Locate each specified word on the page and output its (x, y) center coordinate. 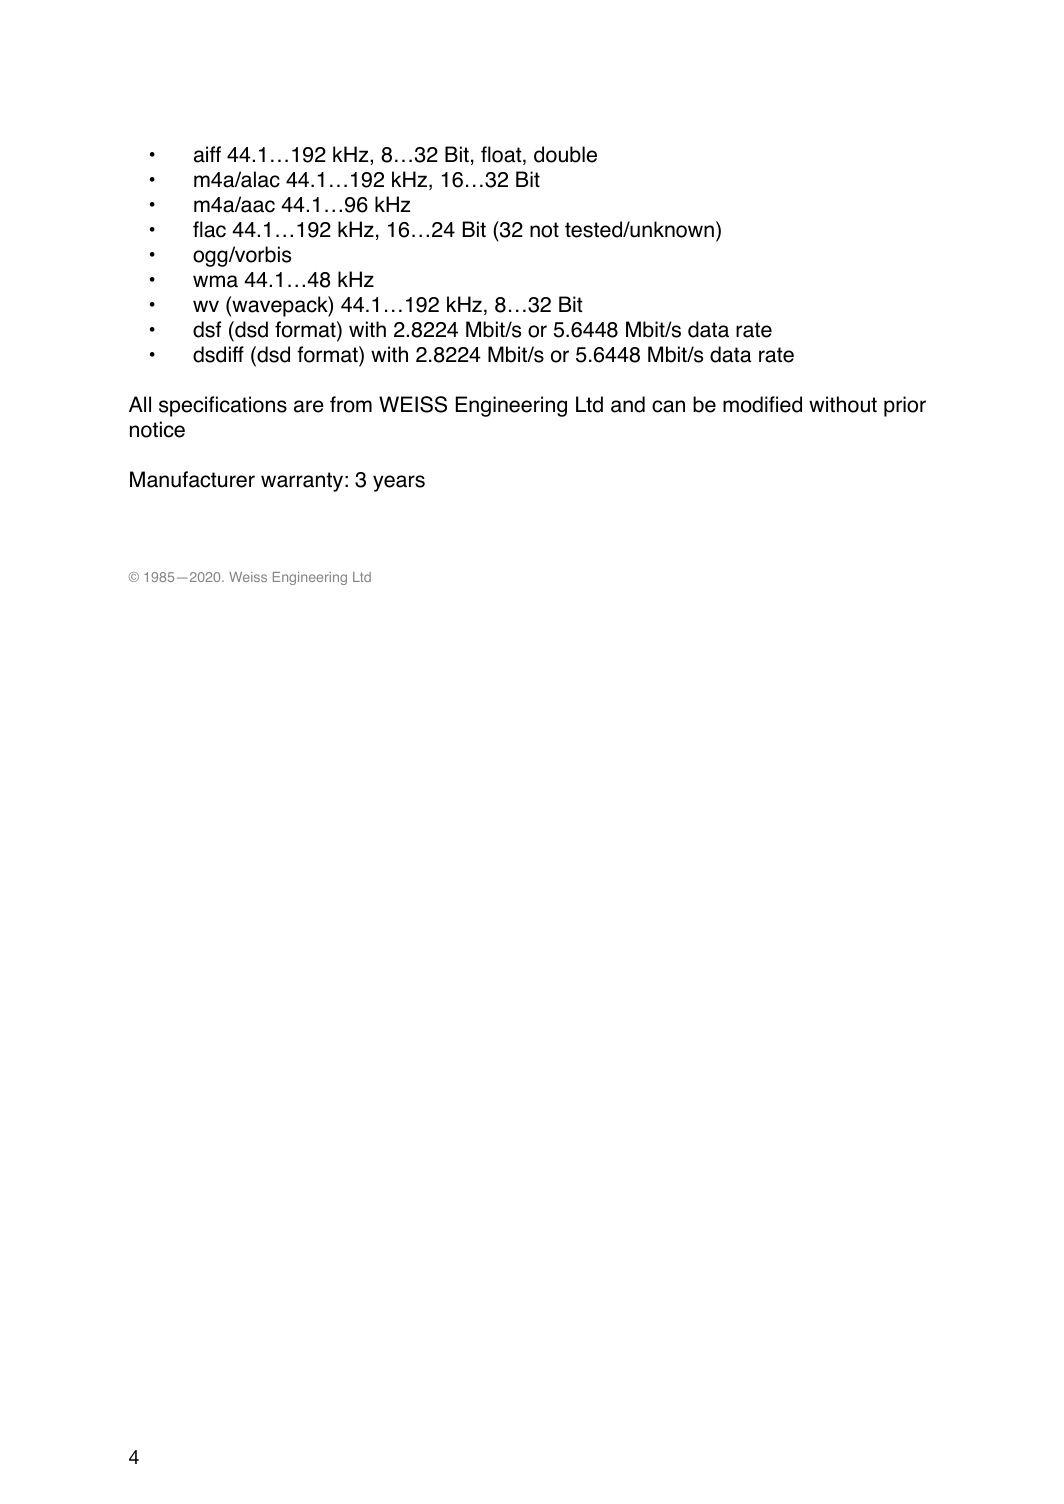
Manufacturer (192, 479)
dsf (207, 329)
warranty (302, 482)
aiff (207, 154)
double (565, 154)
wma (215, 281)
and (628, 404)
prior (905, 406)
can (668, 406)
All (140, 404)
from (351, 404)
